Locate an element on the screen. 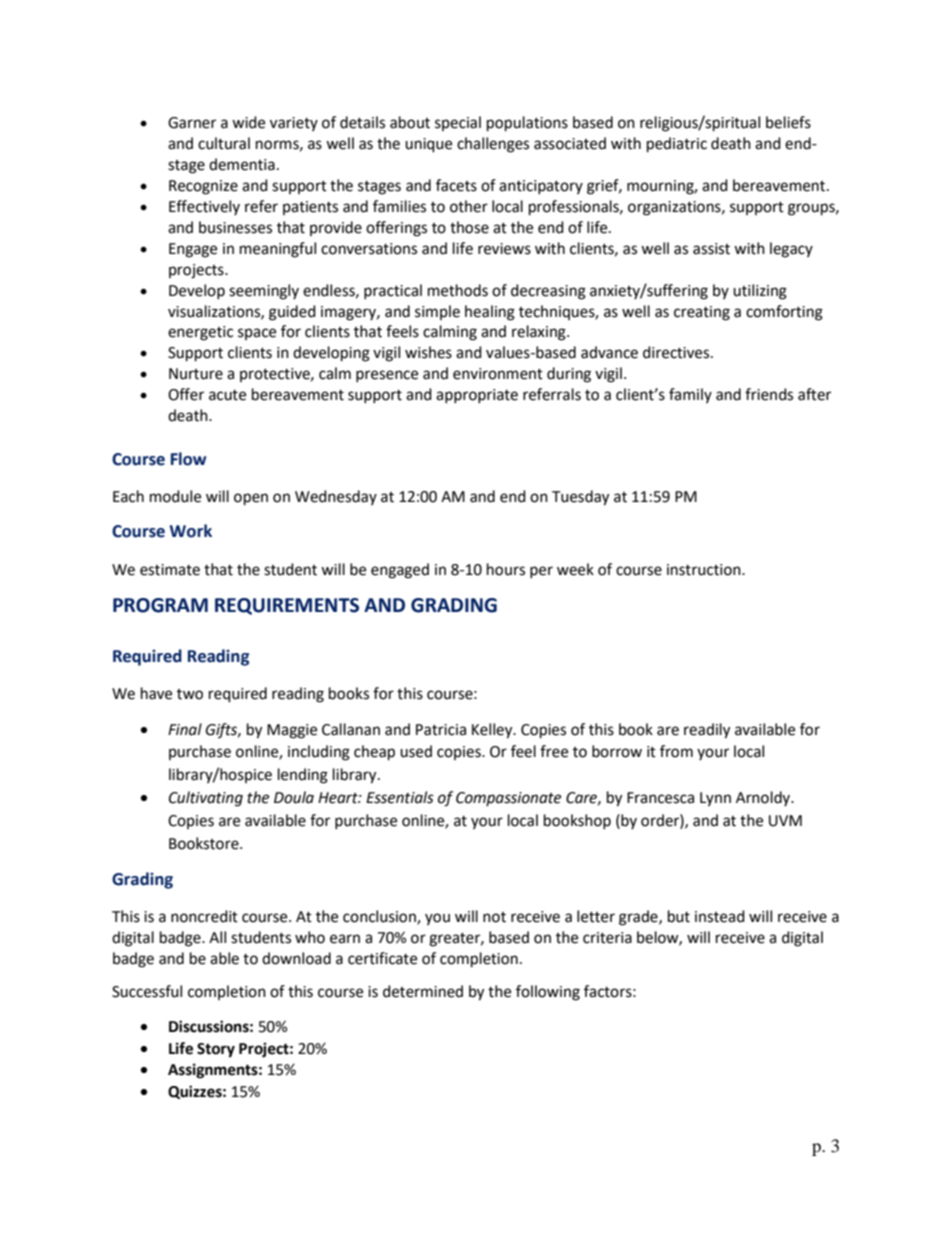 The height and width of the screenshot is (1233, 952). cultural is located at coordinates (224, 143).
